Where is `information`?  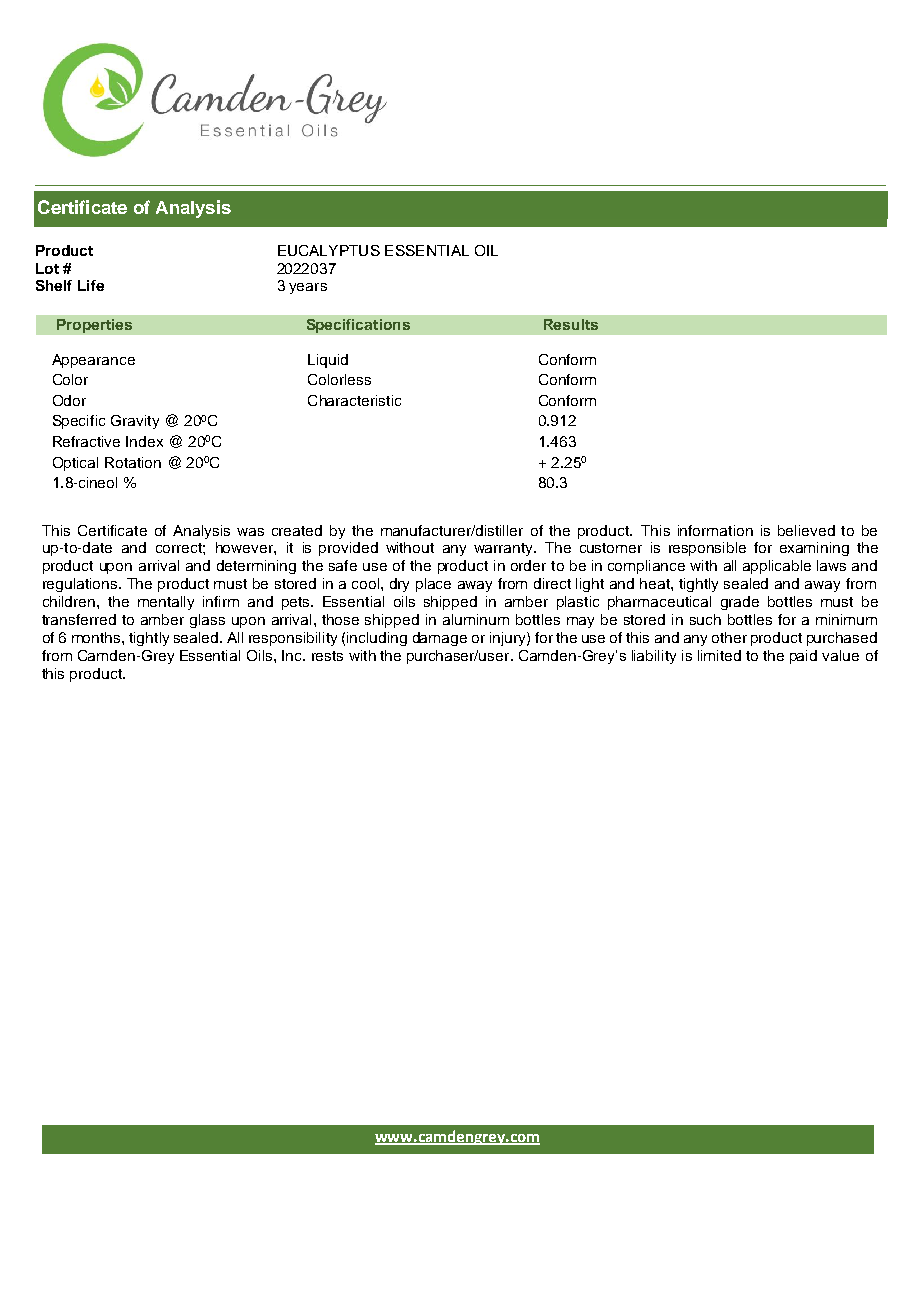 information is located at coordinates (715, 530).
